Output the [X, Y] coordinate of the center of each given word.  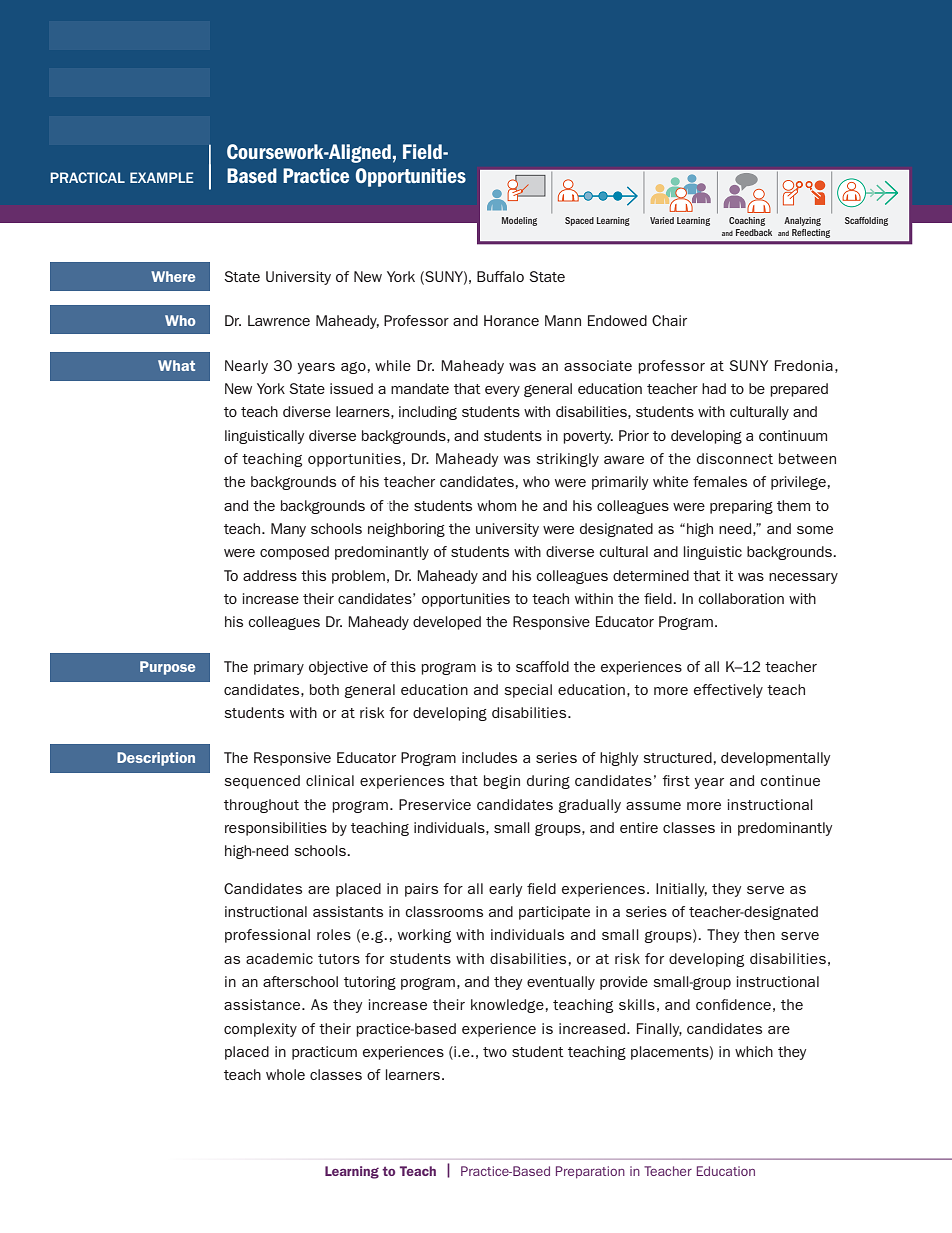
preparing [741, 507]
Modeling [519, 221]
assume [653, 806]
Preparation [590, 1172]
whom [496, 505]
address [270, 575]
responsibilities [276, 829]
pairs [421, 890]
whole [285, 1074]
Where [173, 276]
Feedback [754, 232]
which [754, 1051]
